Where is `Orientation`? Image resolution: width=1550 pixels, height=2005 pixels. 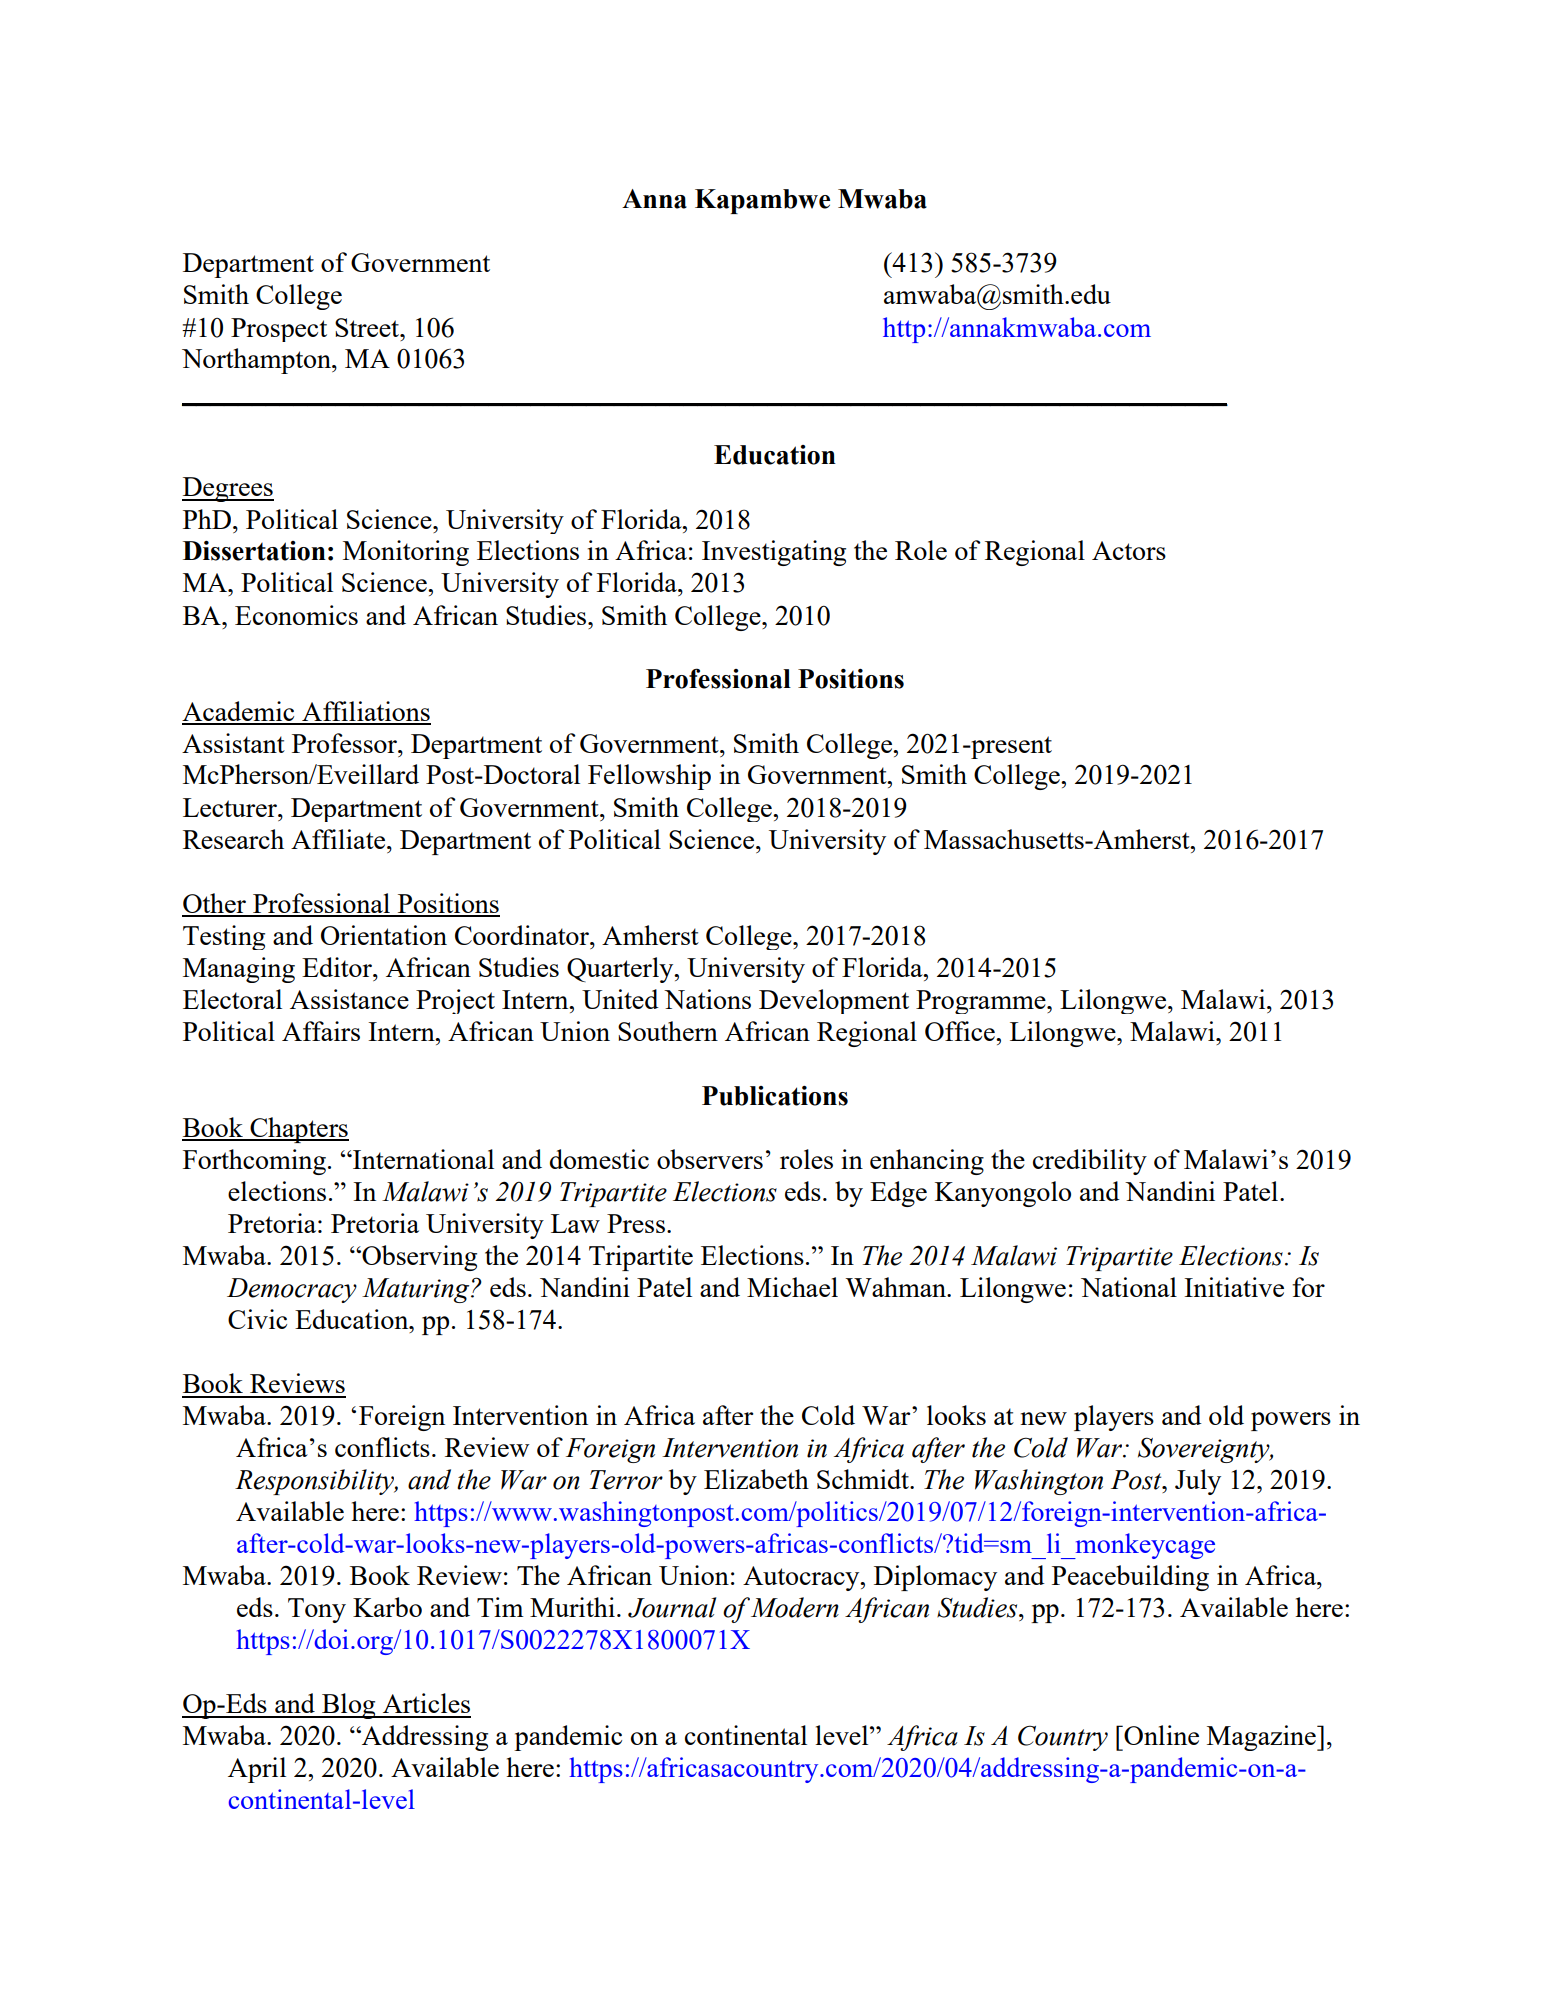 Orientation is located at coordinates (384, 935).
